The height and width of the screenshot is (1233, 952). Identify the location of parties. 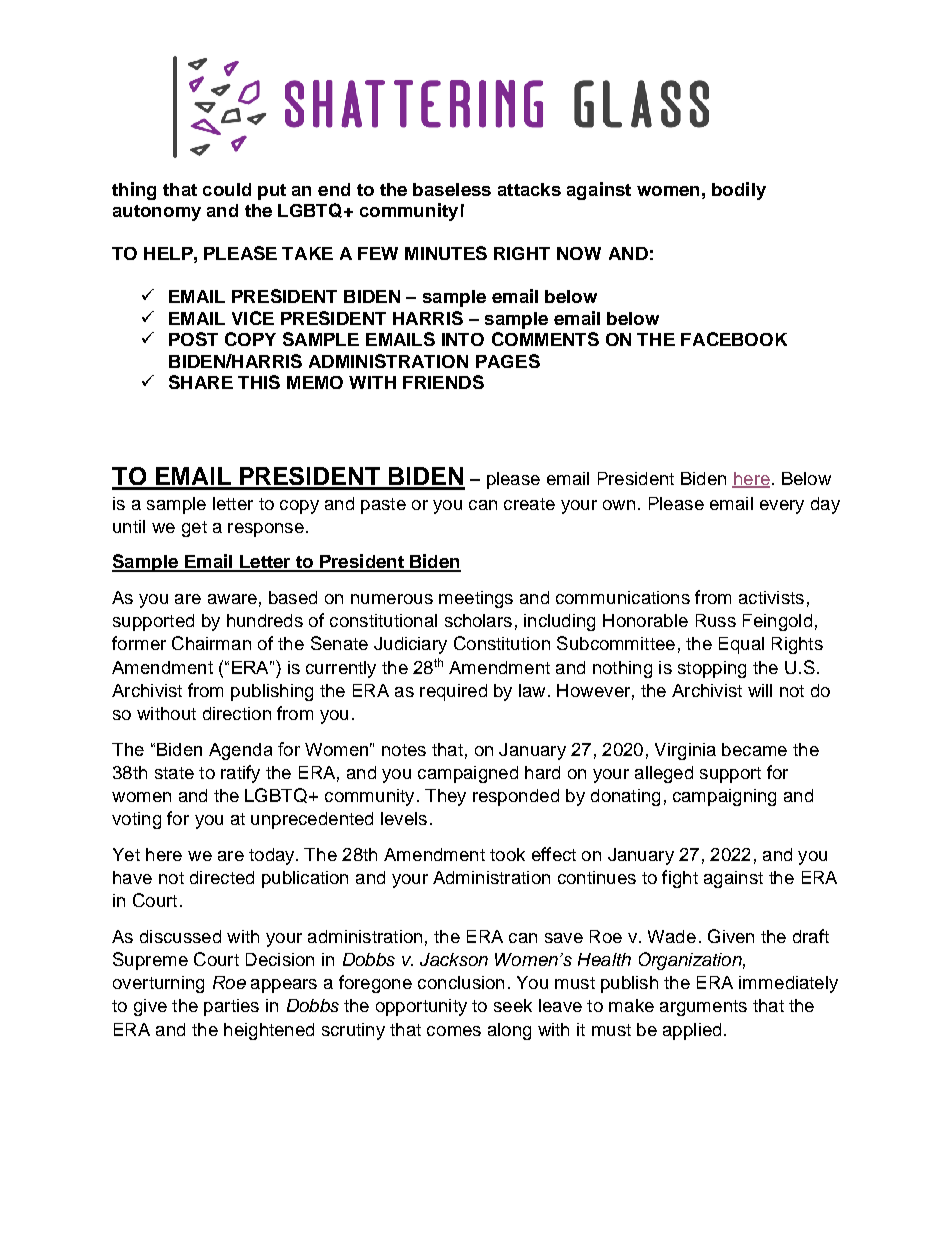
(231, 1007).
